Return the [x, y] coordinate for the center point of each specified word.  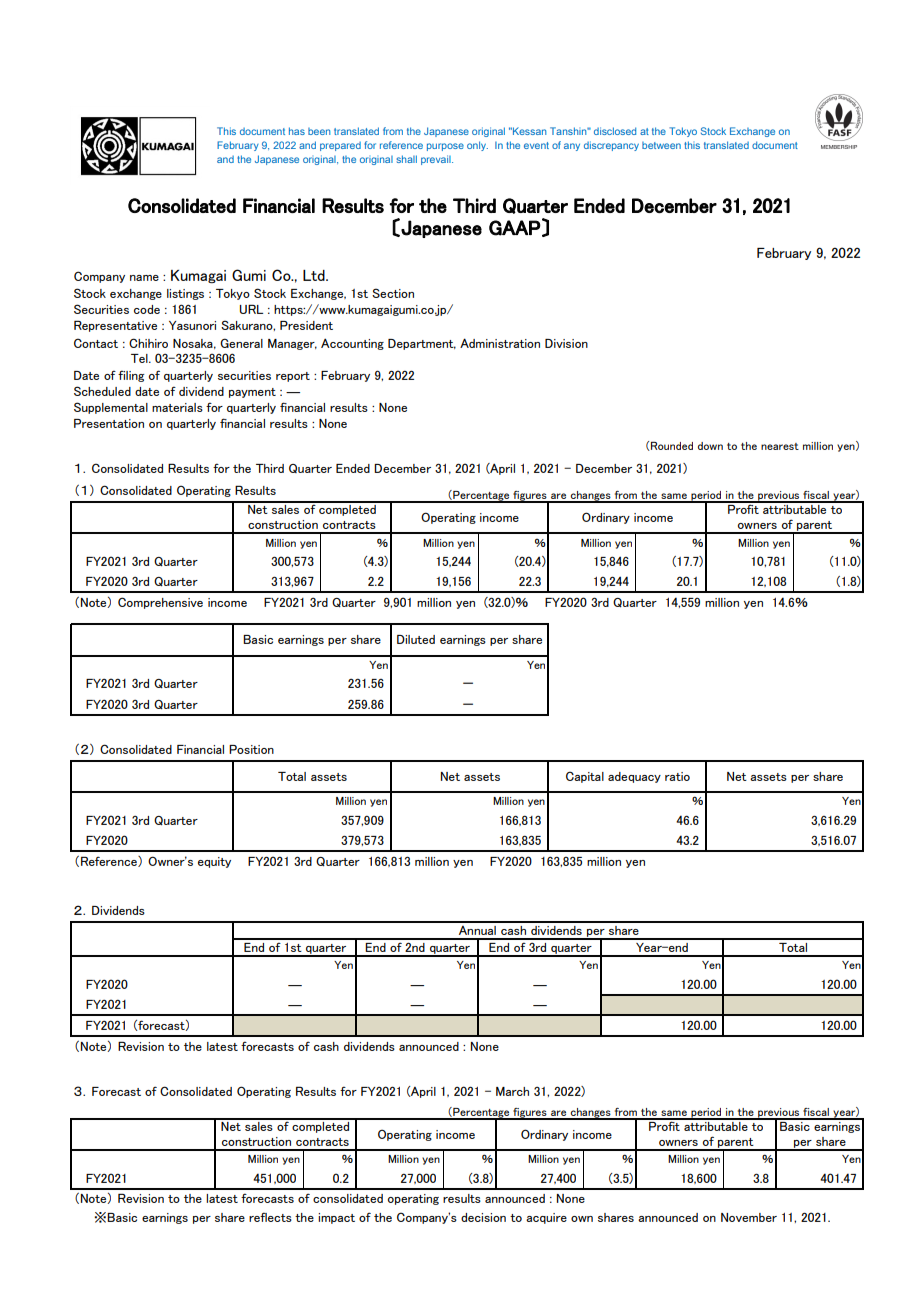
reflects [270, 1217]
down [710, 446]
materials [177, 407]
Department [422, 344]
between [661, 145]
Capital [585, 777]
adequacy [634, 777]
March [512, 1091]
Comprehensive [160, 603]
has [297, 131]
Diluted [416, 639]
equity [214, 862]
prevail [437, 160]
